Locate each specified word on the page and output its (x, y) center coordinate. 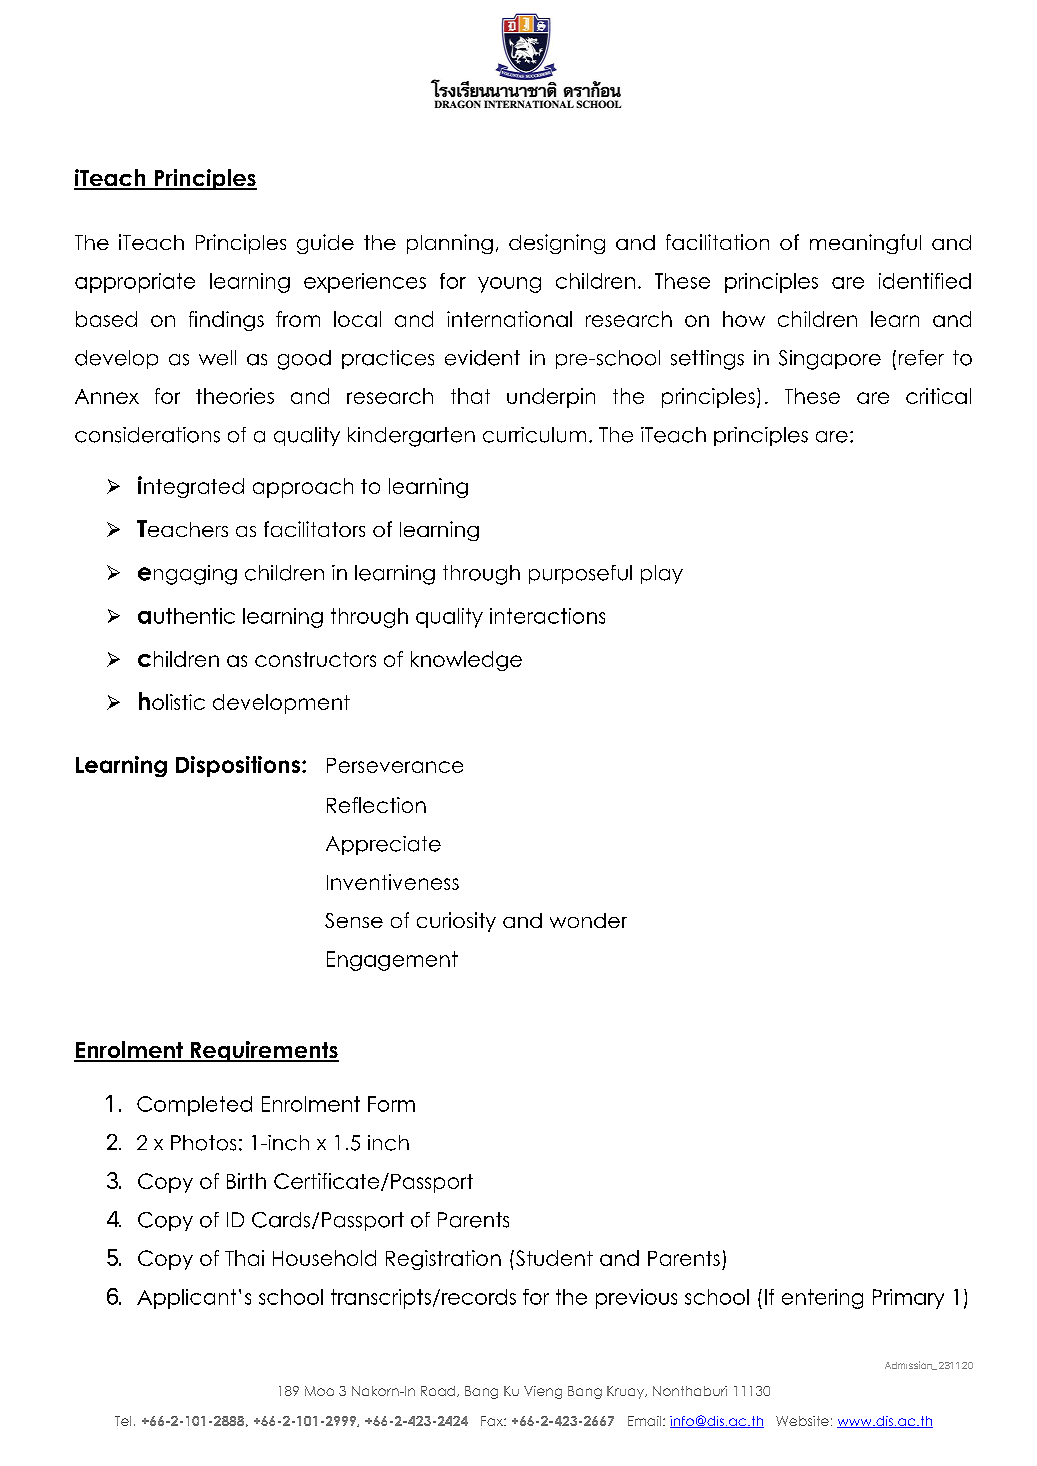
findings (226, 321)
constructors (315, 659)
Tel (123, 1421)
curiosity (456, 922)
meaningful (865, 244)
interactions (547, 616)
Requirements (263, 1051)
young (509, 285)
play (662, 574)
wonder (588, 920)
